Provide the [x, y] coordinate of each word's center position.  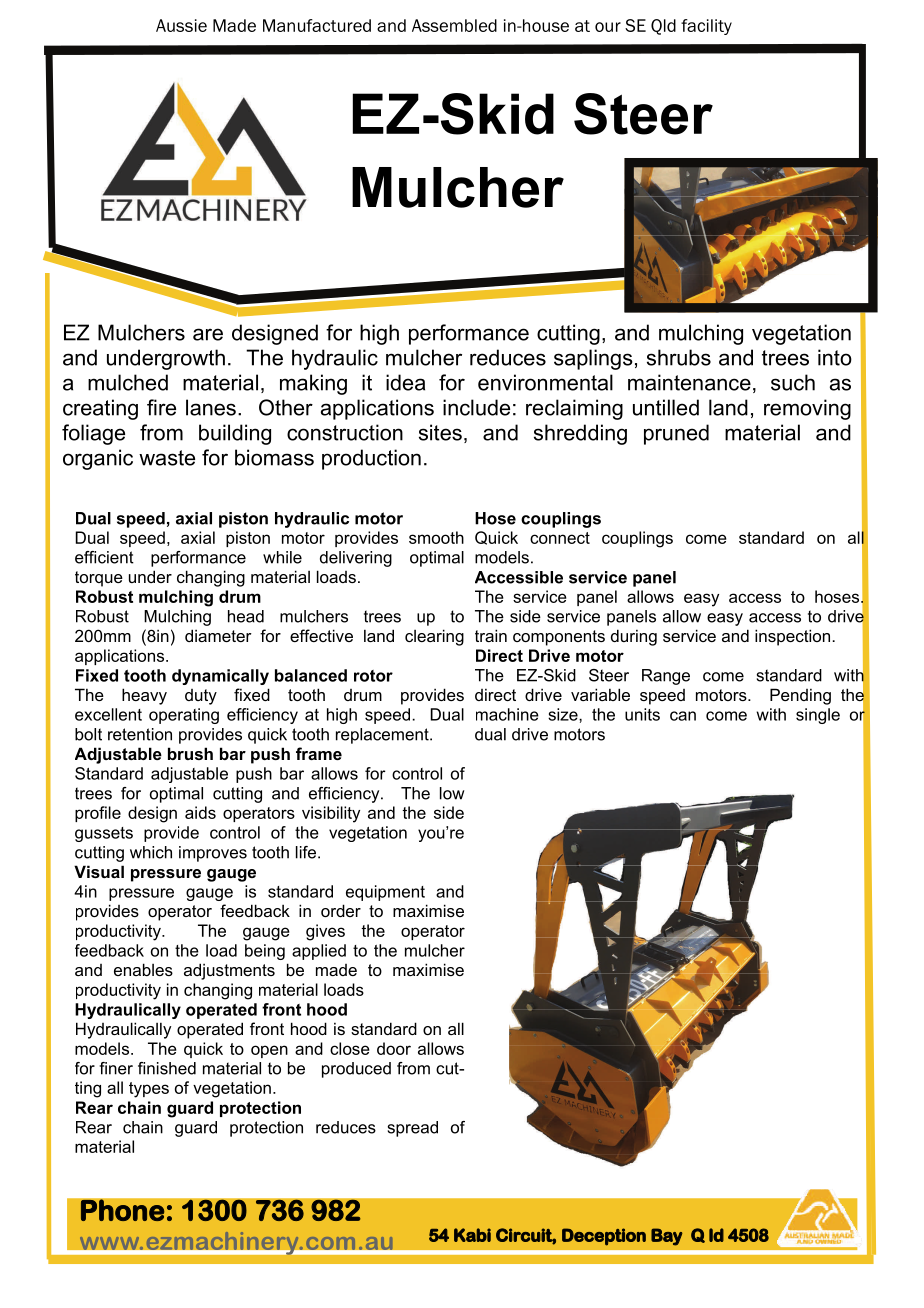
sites [440, 432]
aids [200, 812]
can [683, 716]
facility [706, 27]
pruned [676, 434]
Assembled [454, 25]
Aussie [181, 25]
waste [167, 458]
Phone [122, 1210]
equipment [385, 893]
